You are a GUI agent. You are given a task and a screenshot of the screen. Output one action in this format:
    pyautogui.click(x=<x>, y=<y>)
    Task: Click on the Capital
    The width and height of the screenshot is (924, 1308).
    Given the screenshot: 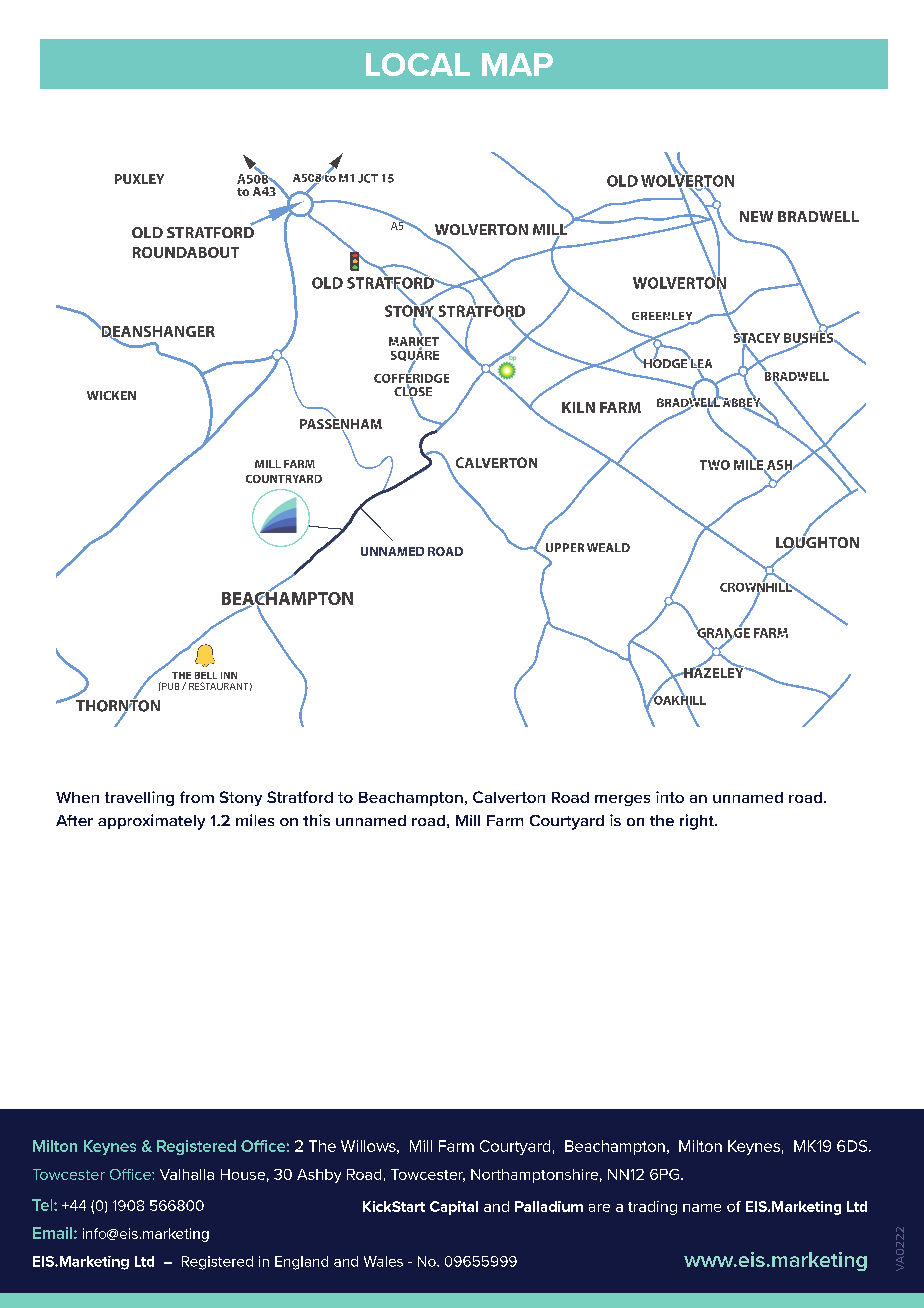 What is the action you would take?
    pyautogui.click(x=454, y=1208)
